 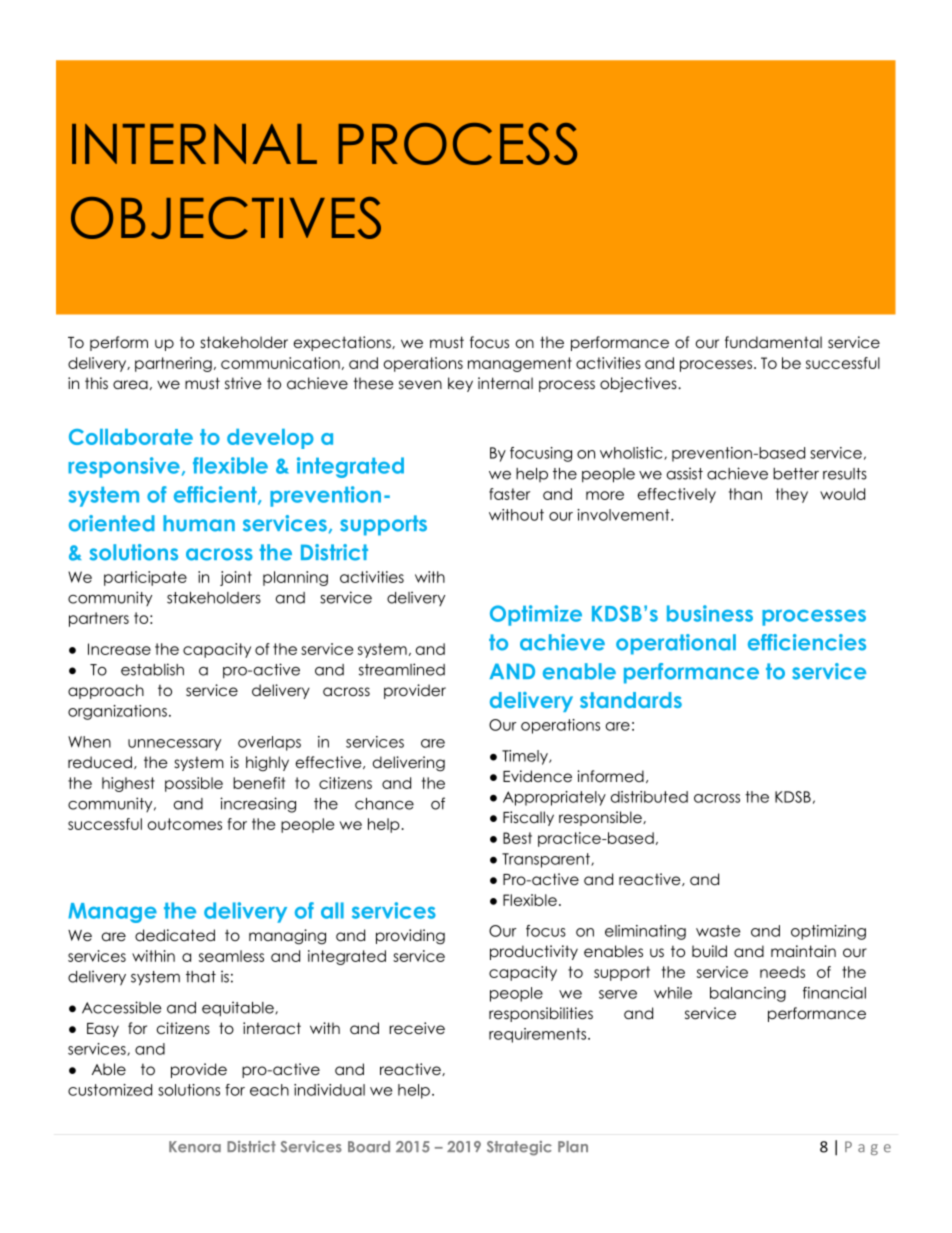 What do you see at coordinates (110, 1090) in the screenshot?
I see `customized` at bounding box center [110, 1090].
